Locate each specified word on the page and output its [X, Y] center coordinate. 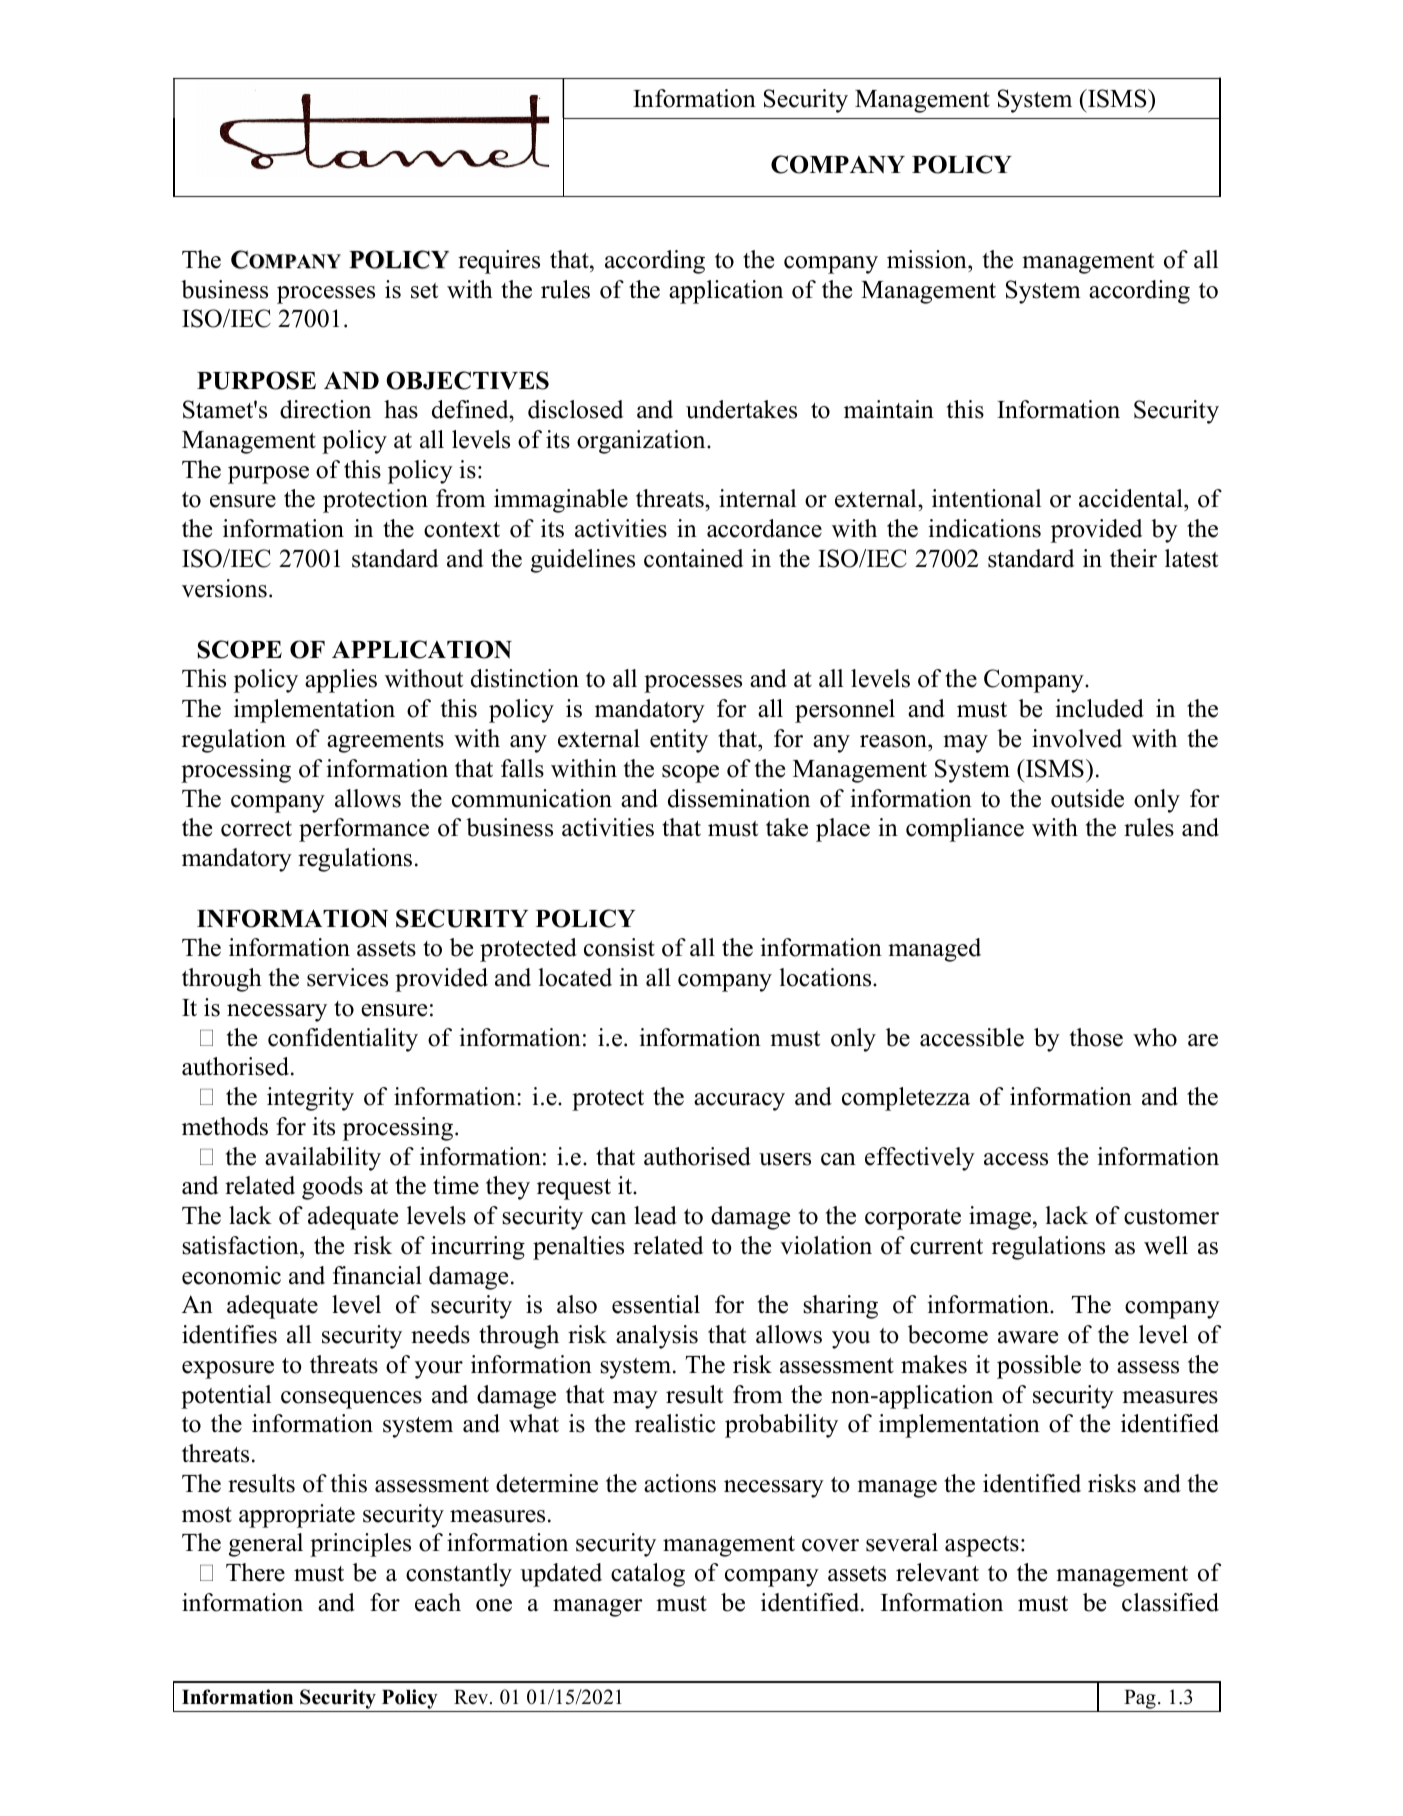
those [1096, 1037]
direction [325, 409]
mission [928, 259]
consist [619, 947]
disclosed [575, 409]
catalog [648, 1575]
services [347, 977]
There [255, 1572]
